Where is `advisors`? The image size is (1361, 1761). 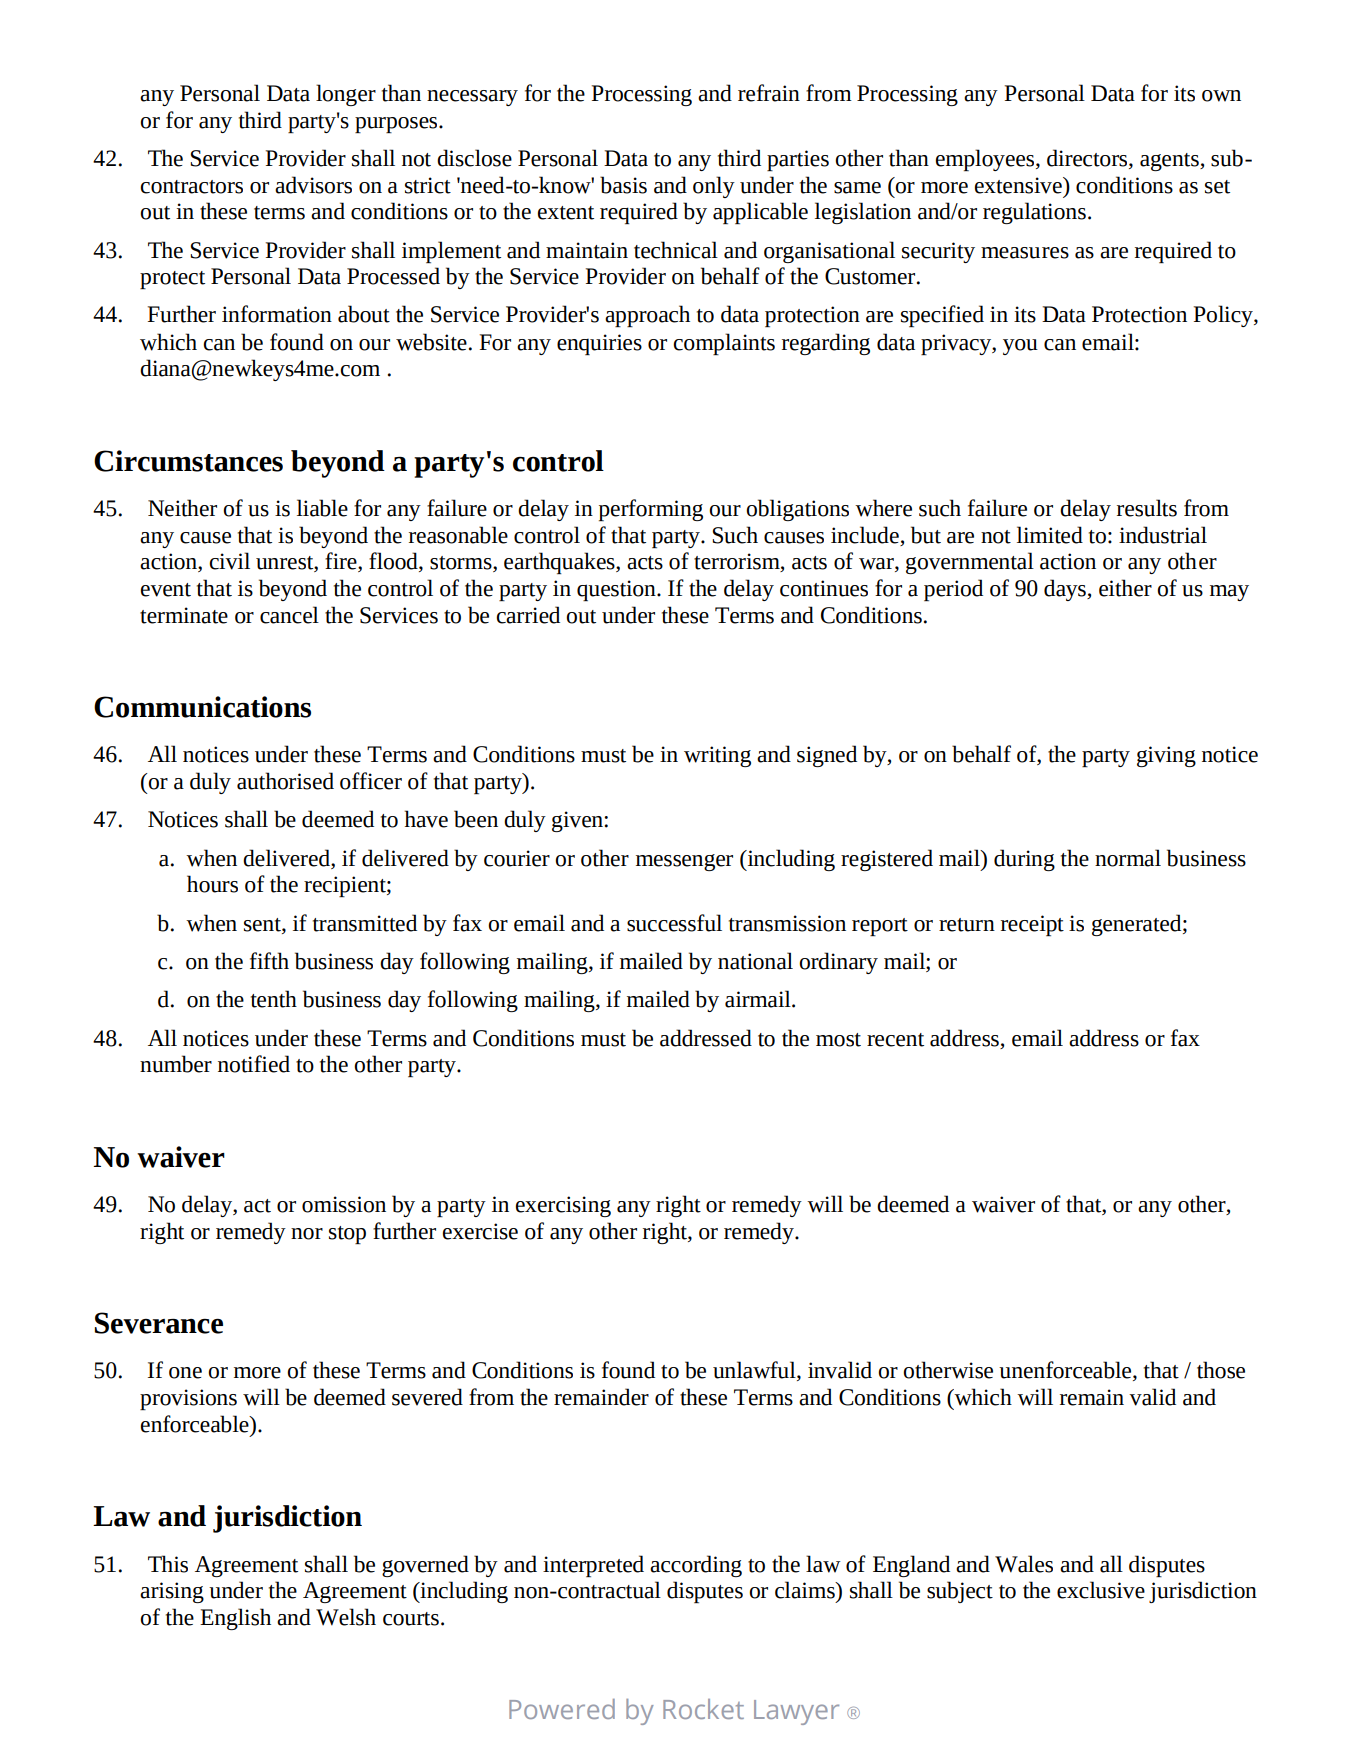 advisors is located at coordinates (313, 185).
